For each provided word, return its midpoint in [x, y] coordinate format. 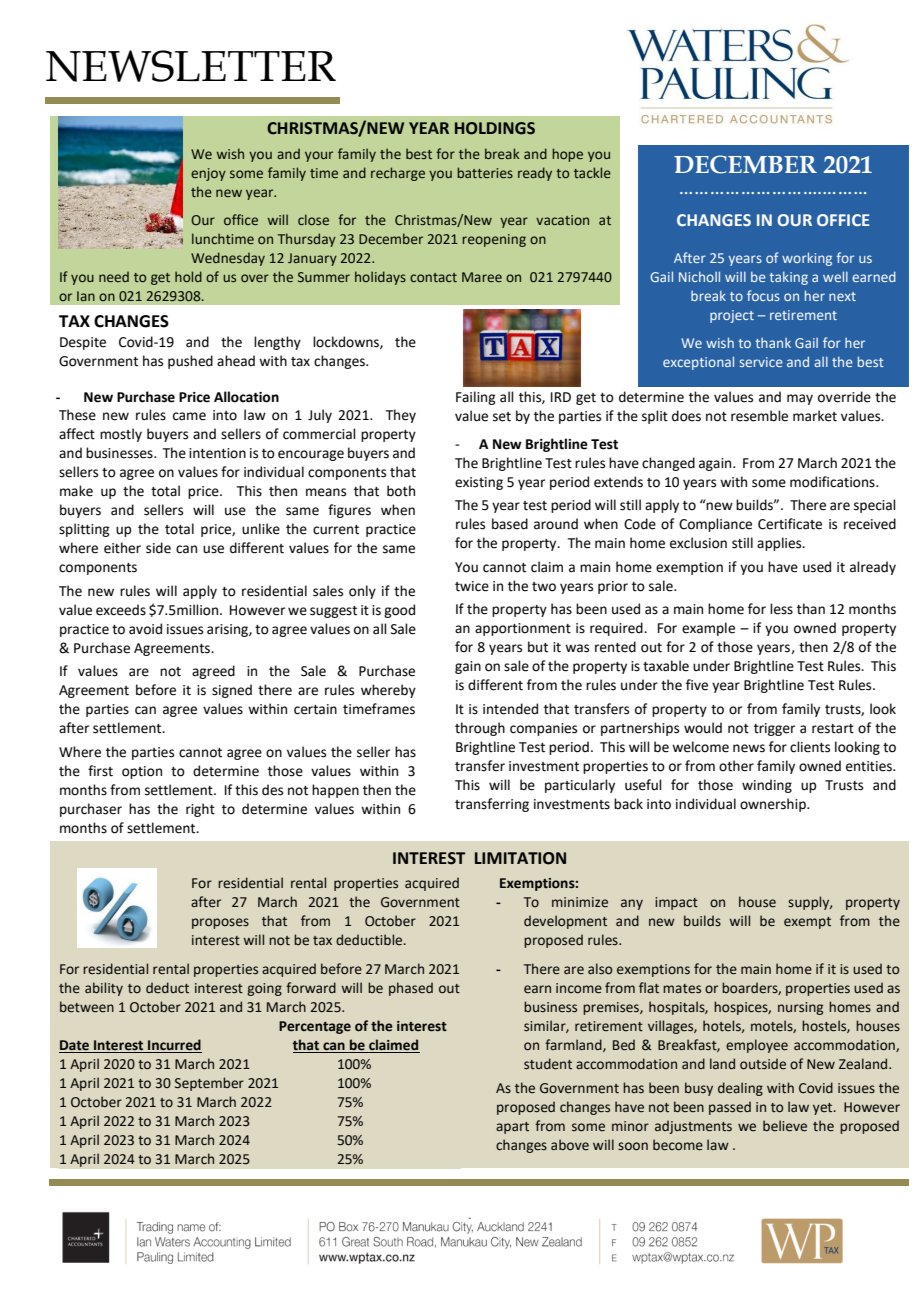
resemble [759, 416]
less [781, 609]
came [189, 416]
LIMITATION [520, 858]
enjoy [208, 174]
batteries [485, 172]
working [807, 259]
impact [676, 903]
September [209, 1084]
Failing [475, 398]
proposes [220, 923]
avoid [145, 629]
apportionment [523, 629]
